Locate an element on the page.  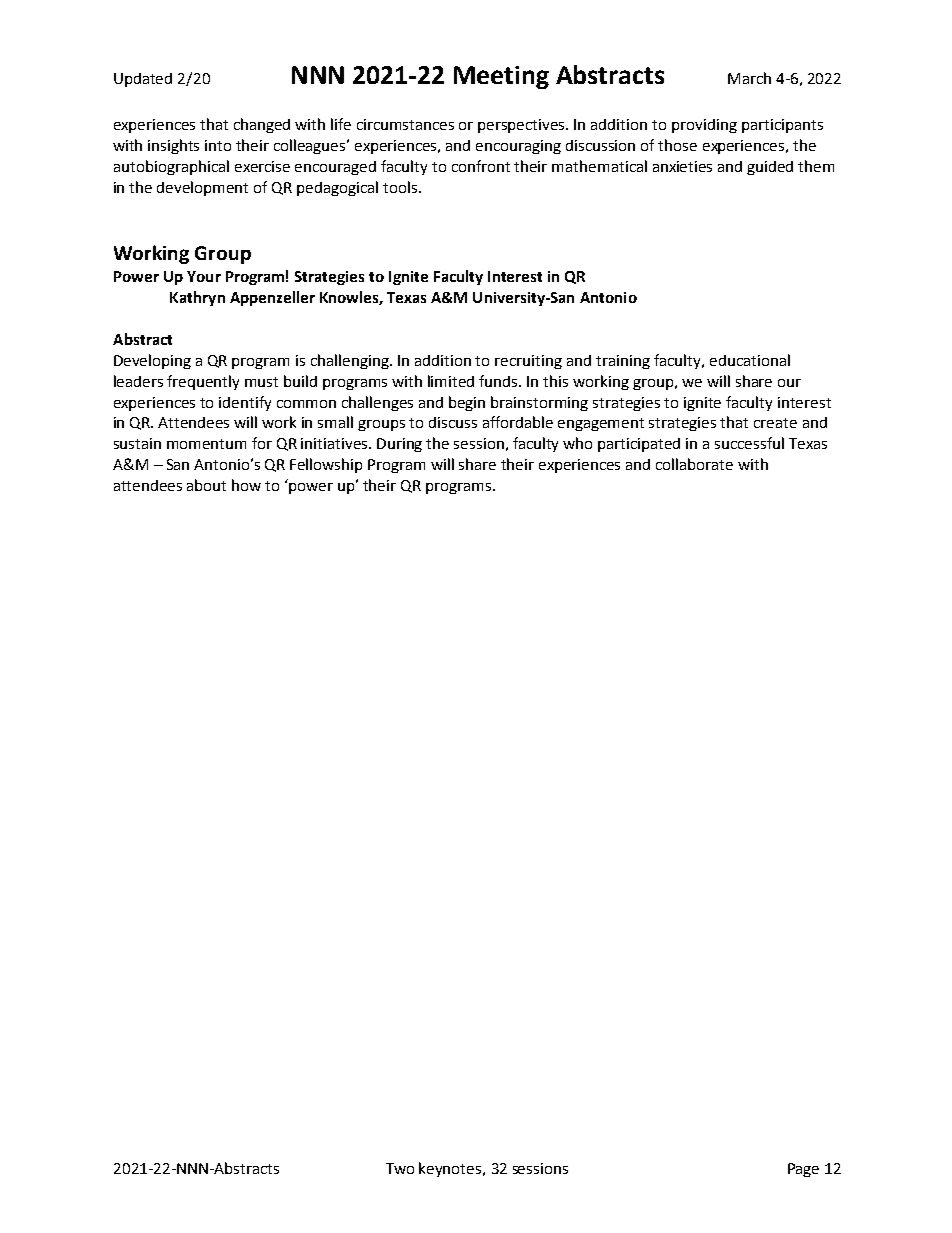
about is located at coordinates (206, 485).
